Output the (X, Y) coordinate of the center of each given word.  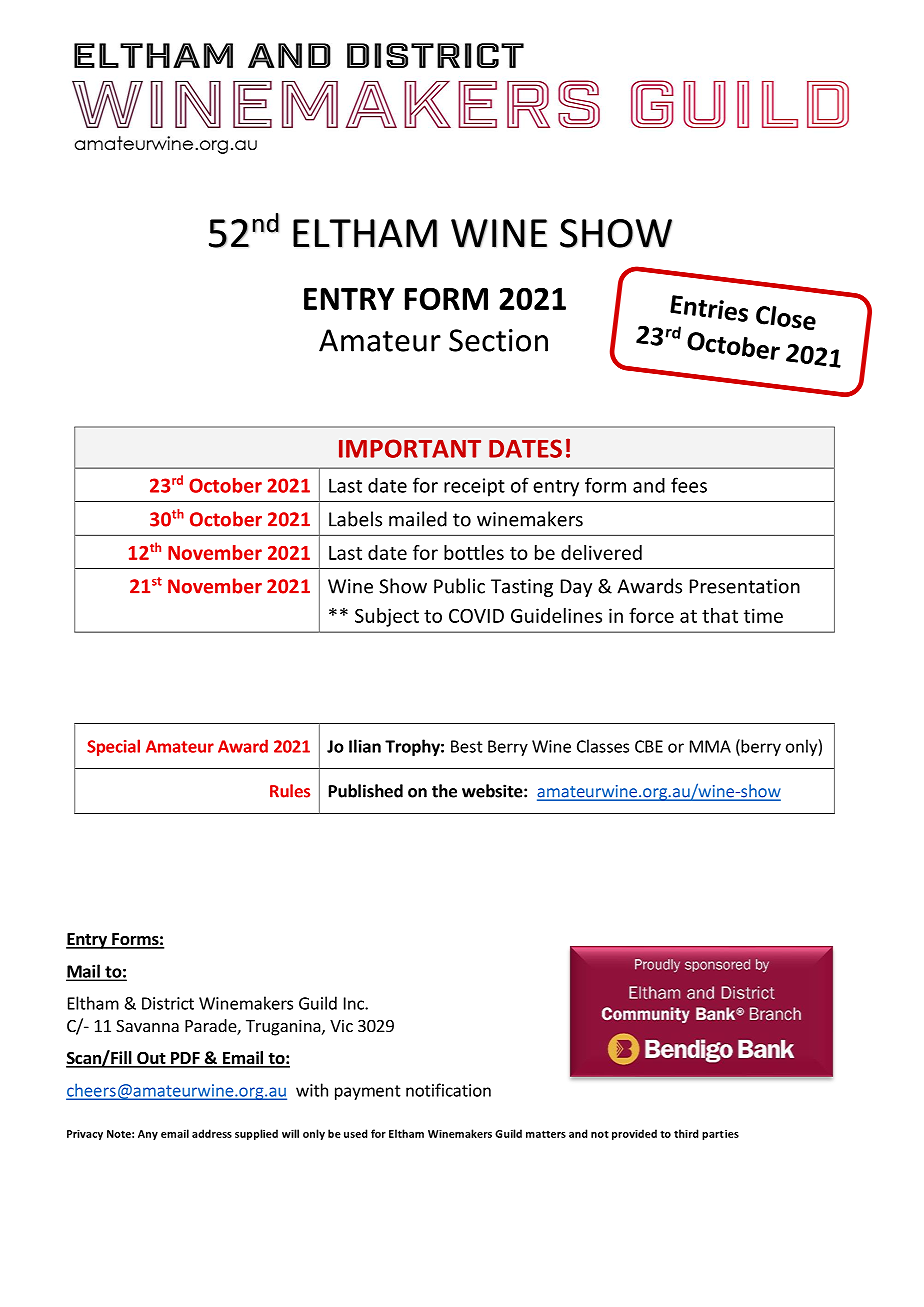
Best (467, 746)
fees (689, 485)
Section (498, 340)
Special (113, 747)
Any (148, 1135)
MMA (710, 746)
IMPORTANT (410, 448)
